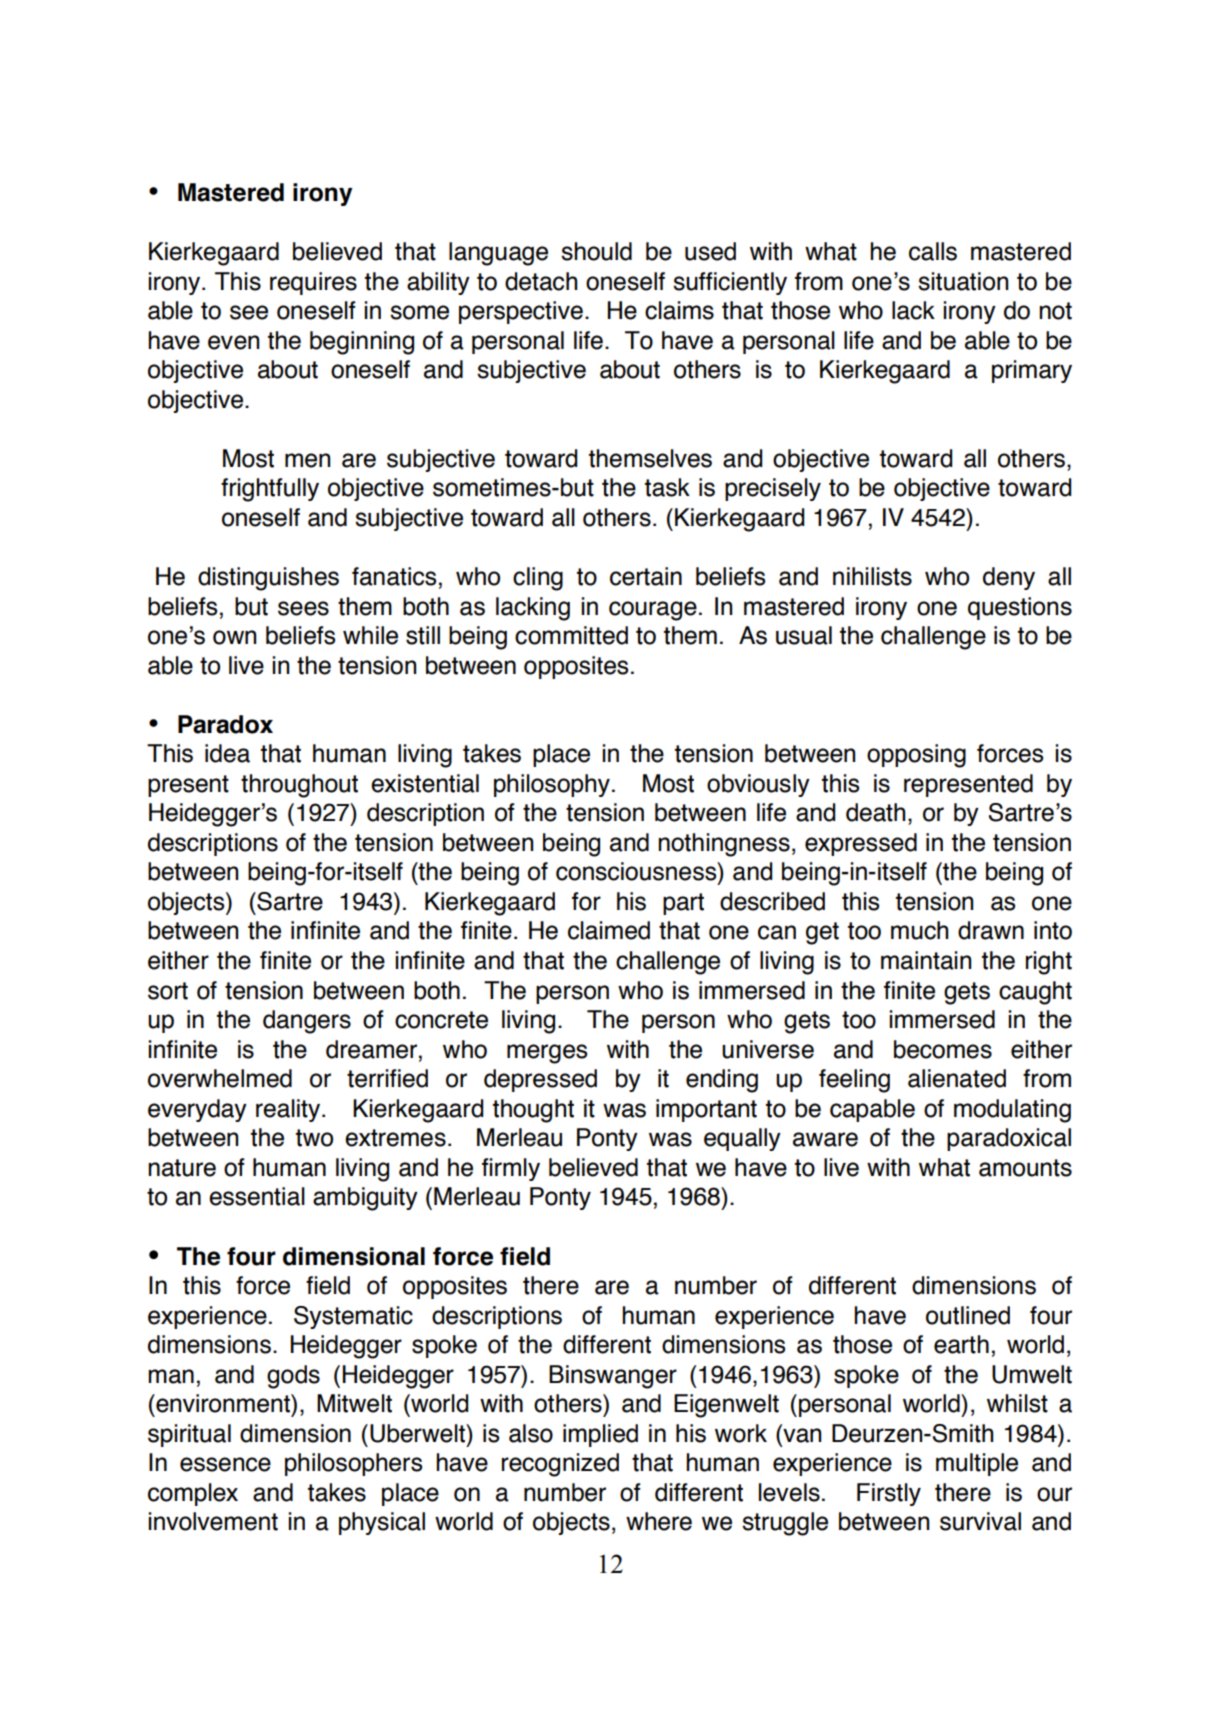  Describe the element at coordinates (609, 930) in the screenshot. I see `claimed` at that location.
